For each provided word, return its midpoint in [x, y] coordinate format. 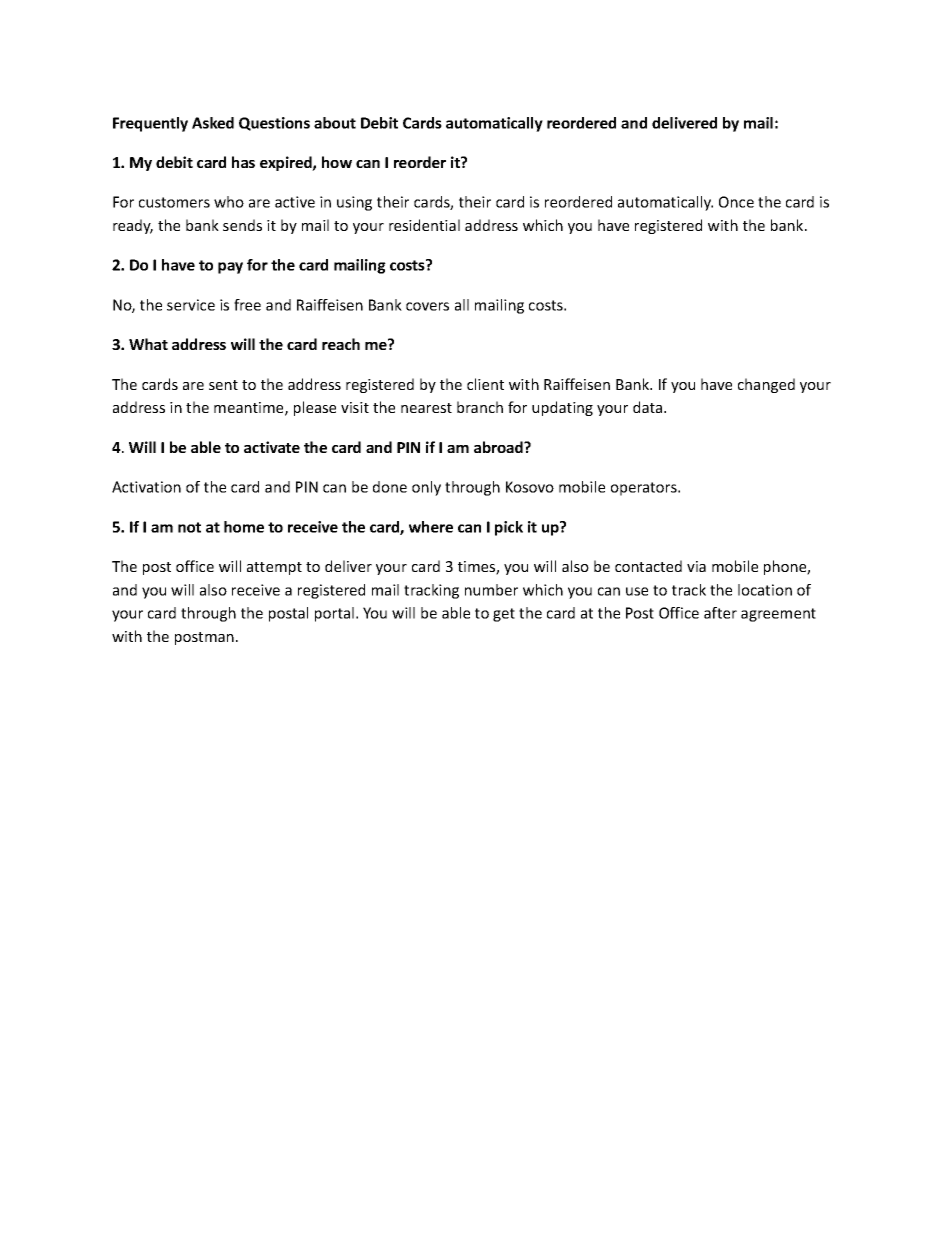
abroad [499, 447]
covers [427, 306]
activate [272, 447]
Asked [213, 123]
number [491, 590]
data [649, 407]
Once [736, 202]
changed [766, 385]
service [191, 305]
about [335, 123]
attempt [274, 568]
